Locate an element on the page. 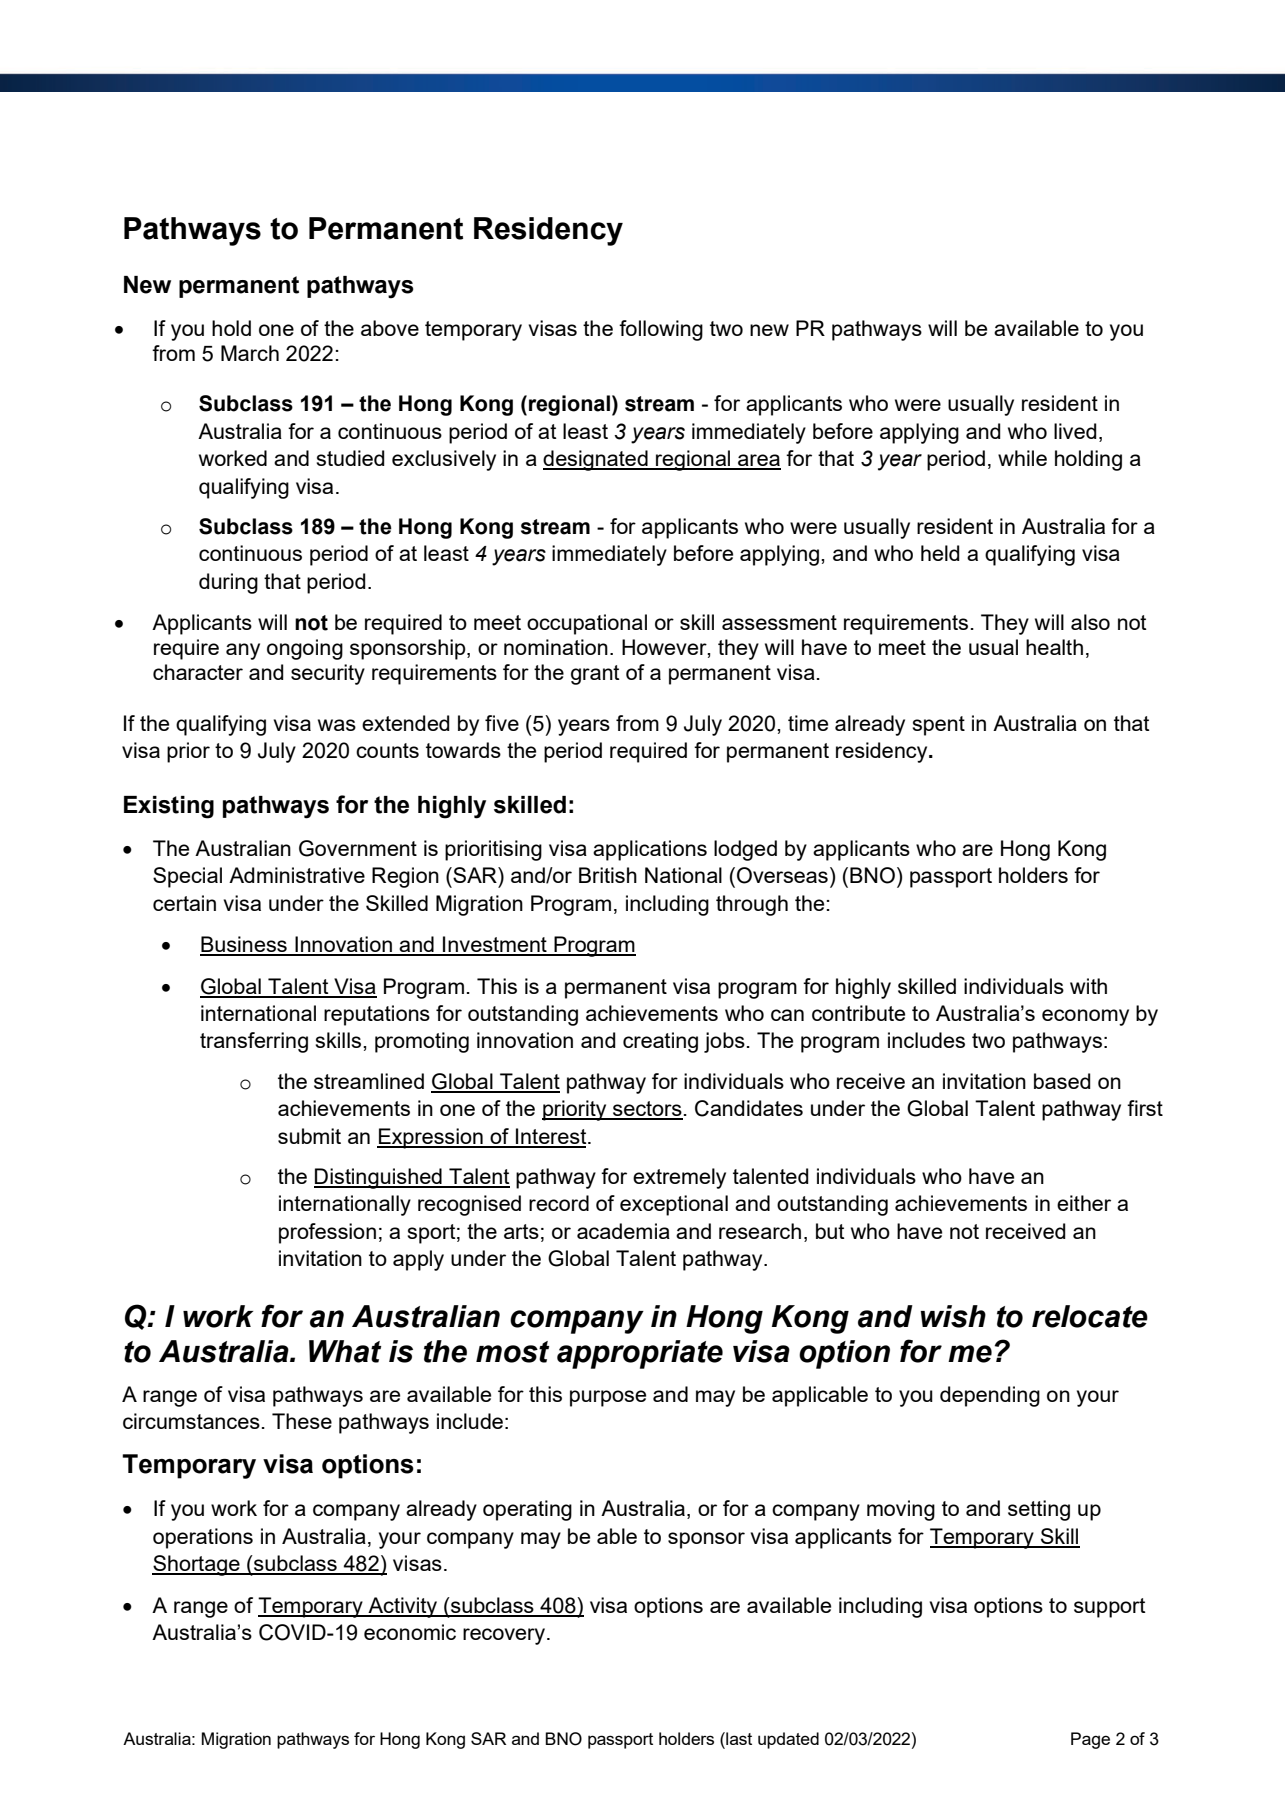  following is located at coordinates (661, 330).
